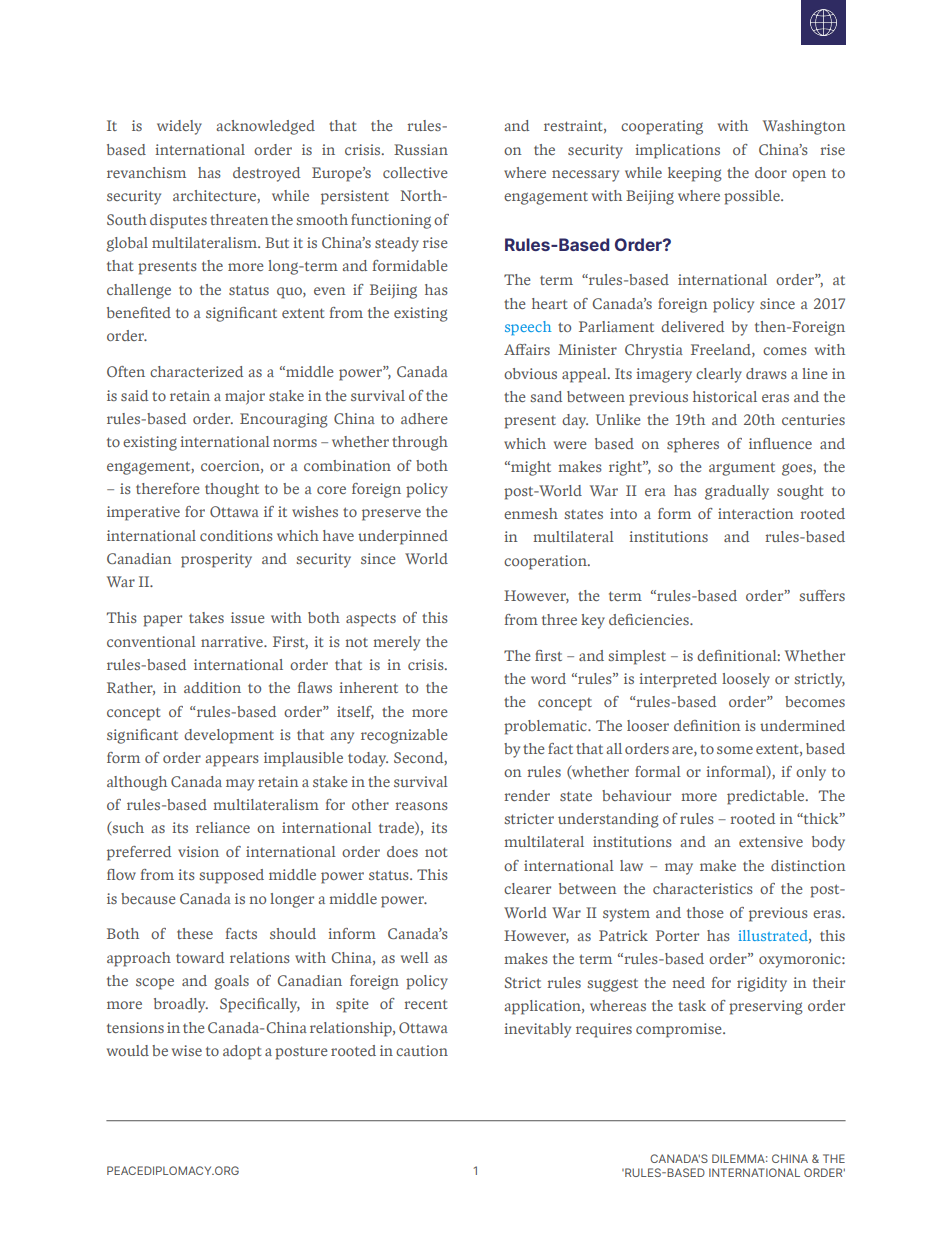 Image resolution: width=952 pixels, height=1233 pixels. What do you see at coordinates (196, 371) in the page?
I see `characterized` at bounding box center [196, 371].
